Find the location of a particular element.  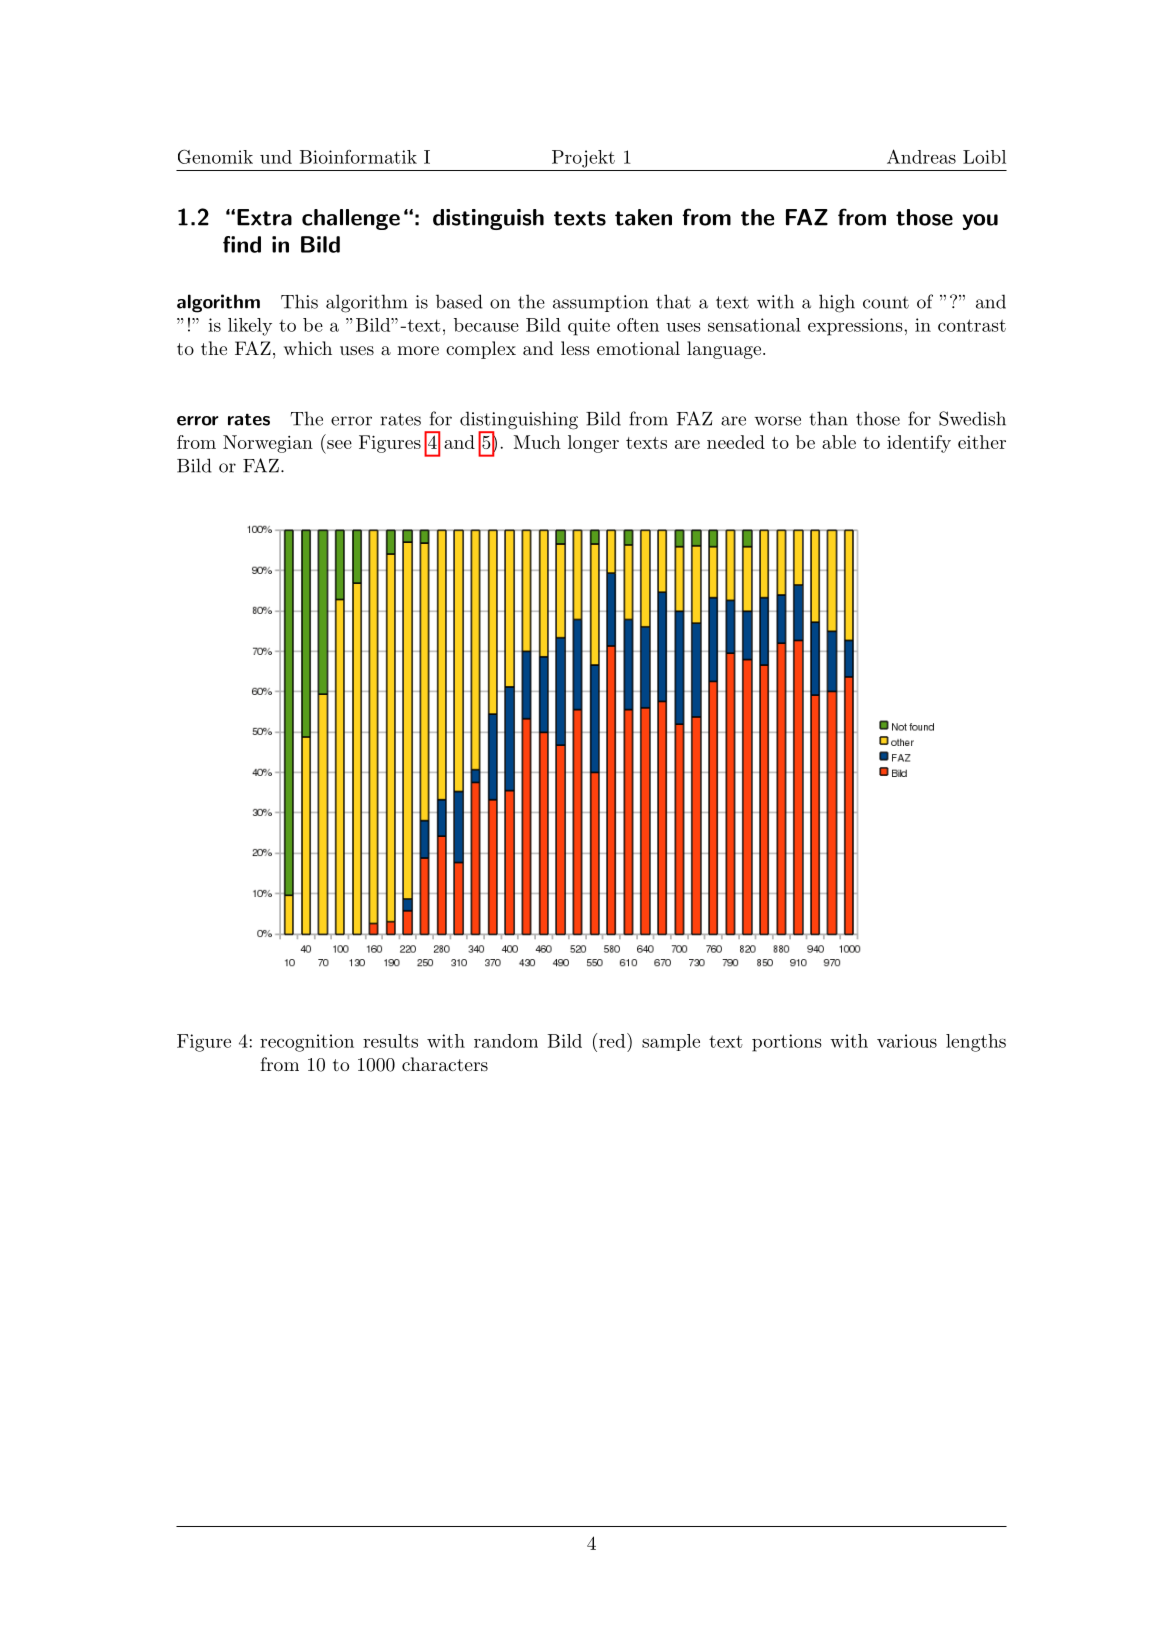

Norwegian is located at coordinates (268, 444).
